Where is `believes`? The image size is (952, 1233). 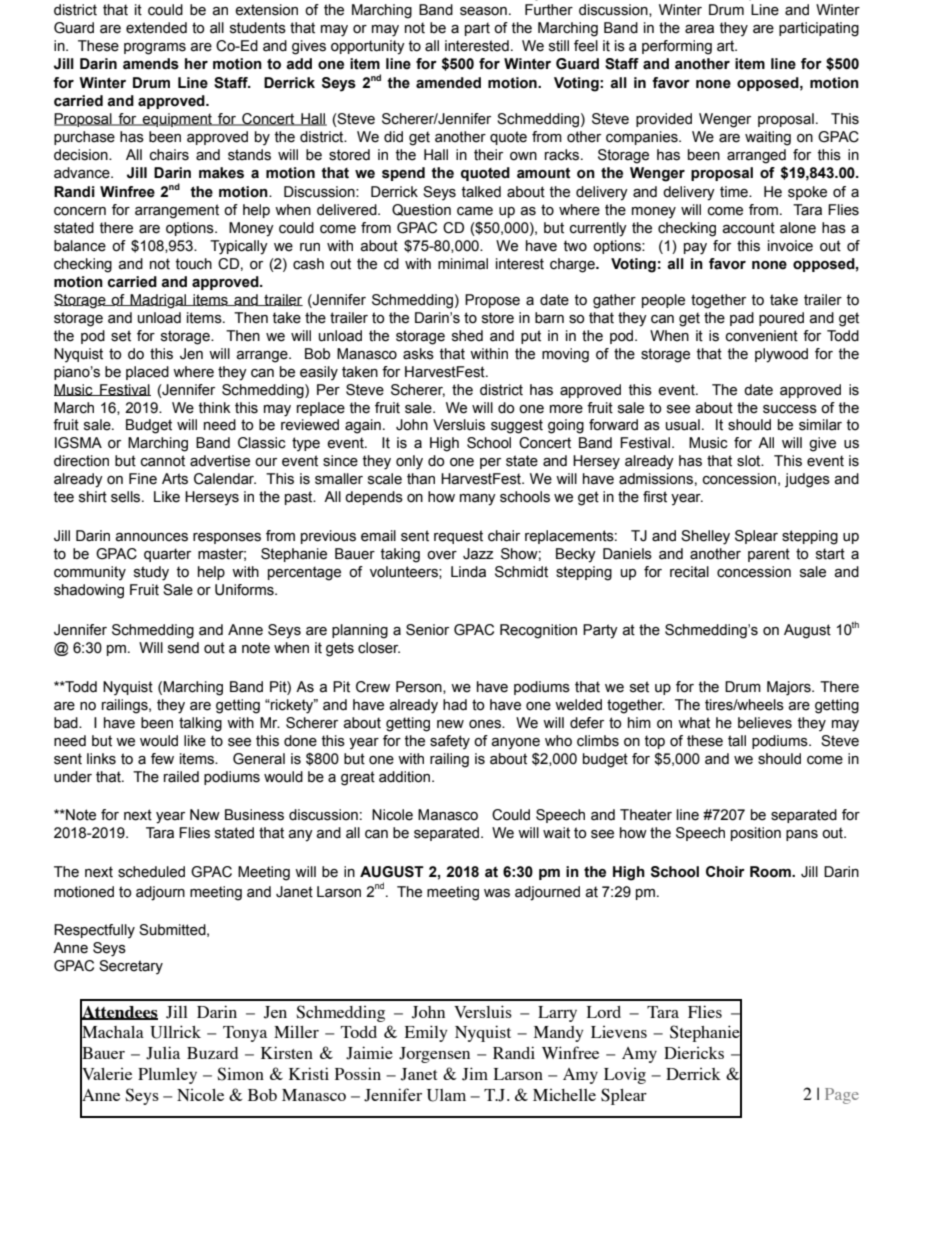
believes is located at coordinates (765, 723).
